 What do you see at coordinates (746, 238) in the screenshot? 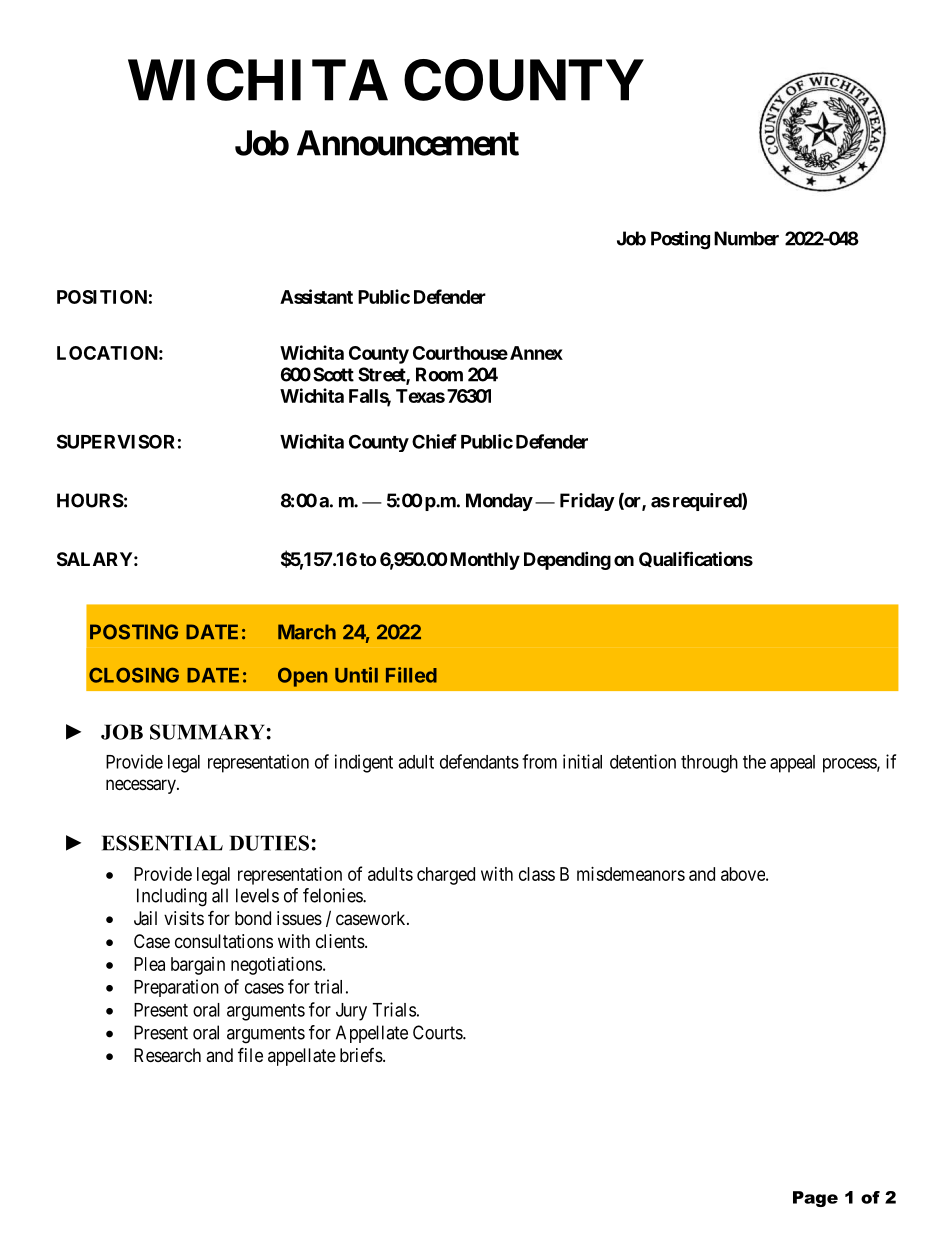
I see `Number` at bounding box center [746, 238].
